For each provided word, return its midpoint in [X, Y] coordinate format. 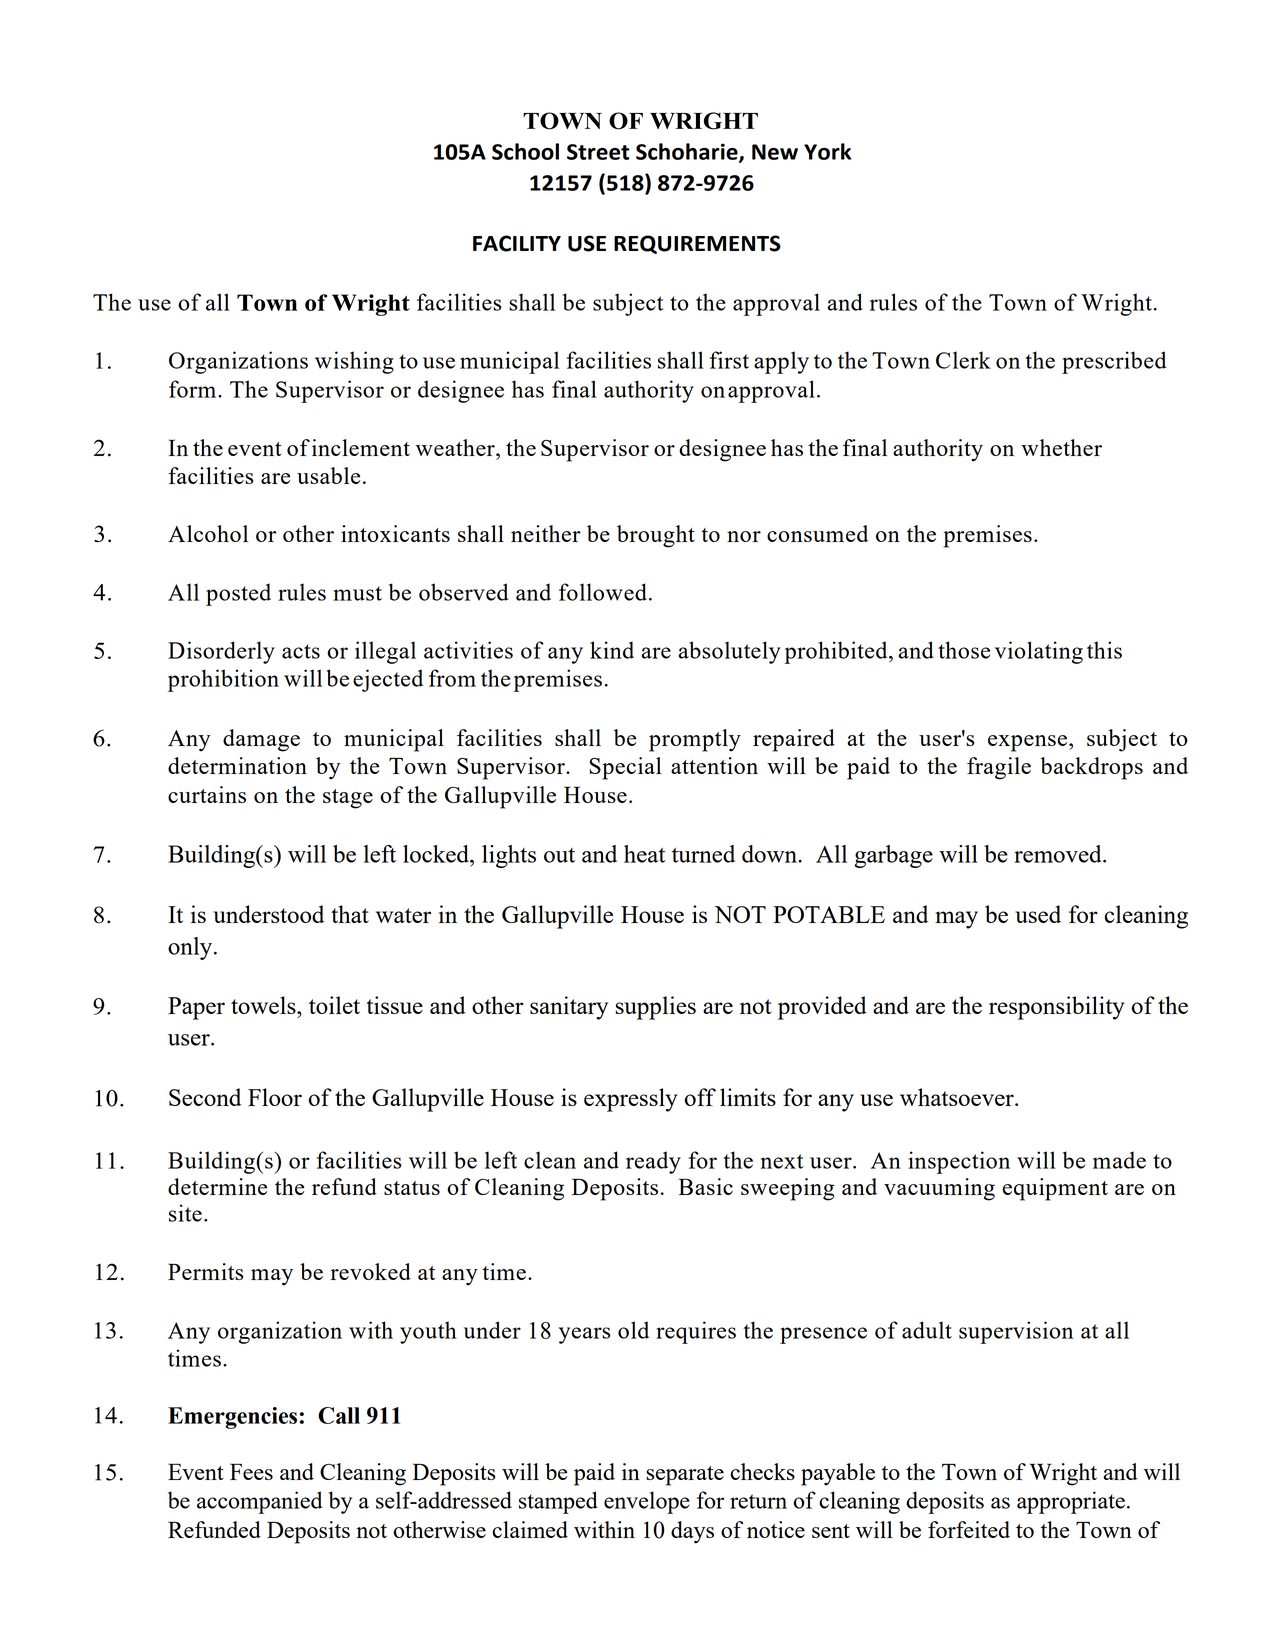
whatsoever [958, 1097]
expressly [630, 1100]
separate [685, 1476]
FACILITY [517, 243]
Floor [275, 1097]
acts [301, 651]
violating [1039, 652]
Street [598, 152]
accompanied [259, 1502]
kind [612, 650]
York [827, 151]
